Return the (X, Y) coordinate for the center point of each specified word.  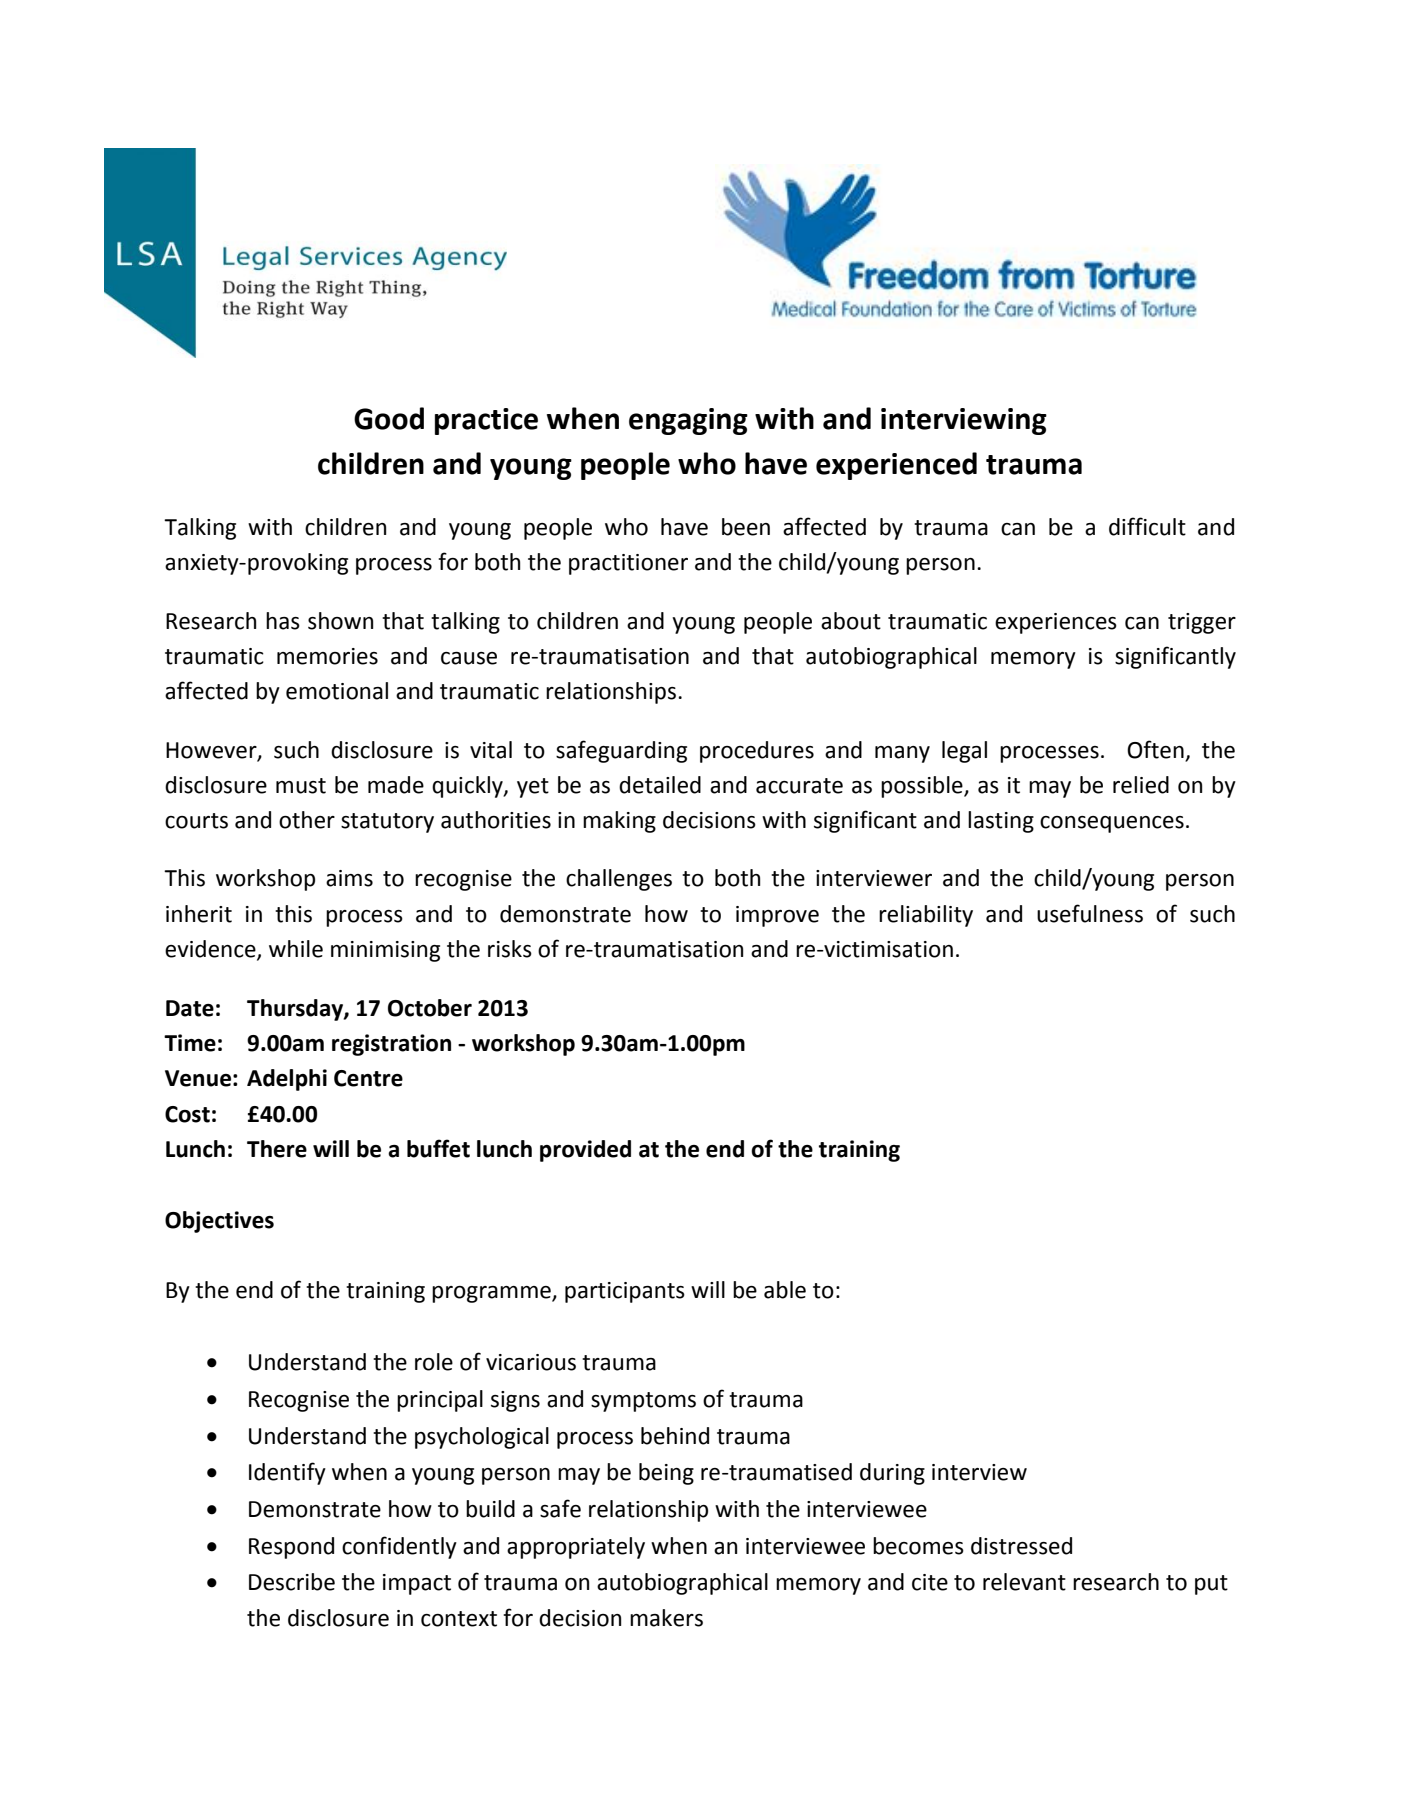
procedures (757, 752)
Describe (292, 1582)
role (434, 1362)
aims (349, 878)
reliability (926, 916)
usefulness (1090, 913)
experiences (1056, 623)
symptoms (643, 1402)
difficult (1147, 526)
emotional (337, 691)
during (892, 1474)
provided (585, 1151)
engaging (688, 421)
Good (389, 418)
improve (777, 916)
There (277, 1149)
